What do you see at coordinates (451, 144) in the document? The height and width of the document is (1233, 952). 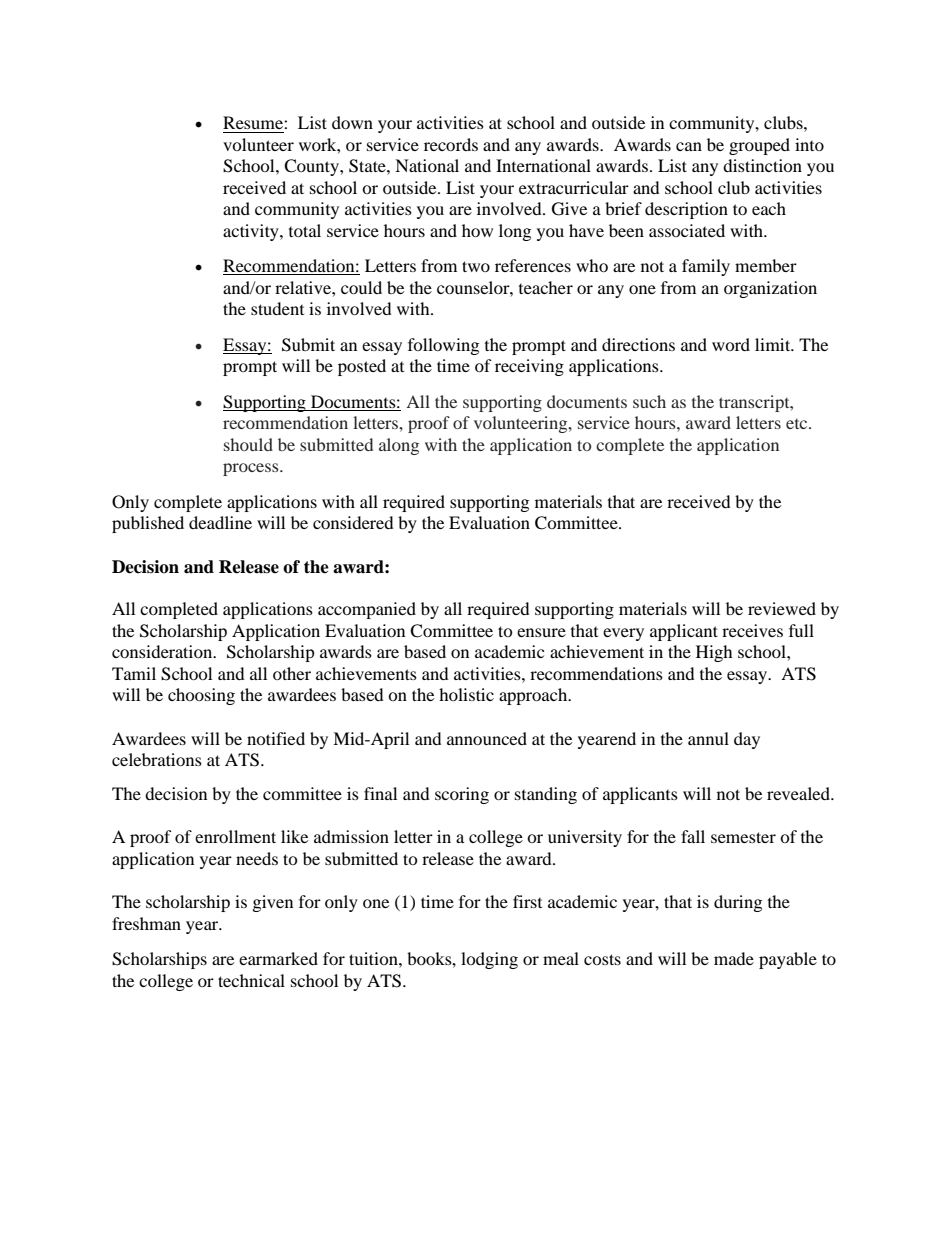 I see `records` at bounding box center [451, 144].
